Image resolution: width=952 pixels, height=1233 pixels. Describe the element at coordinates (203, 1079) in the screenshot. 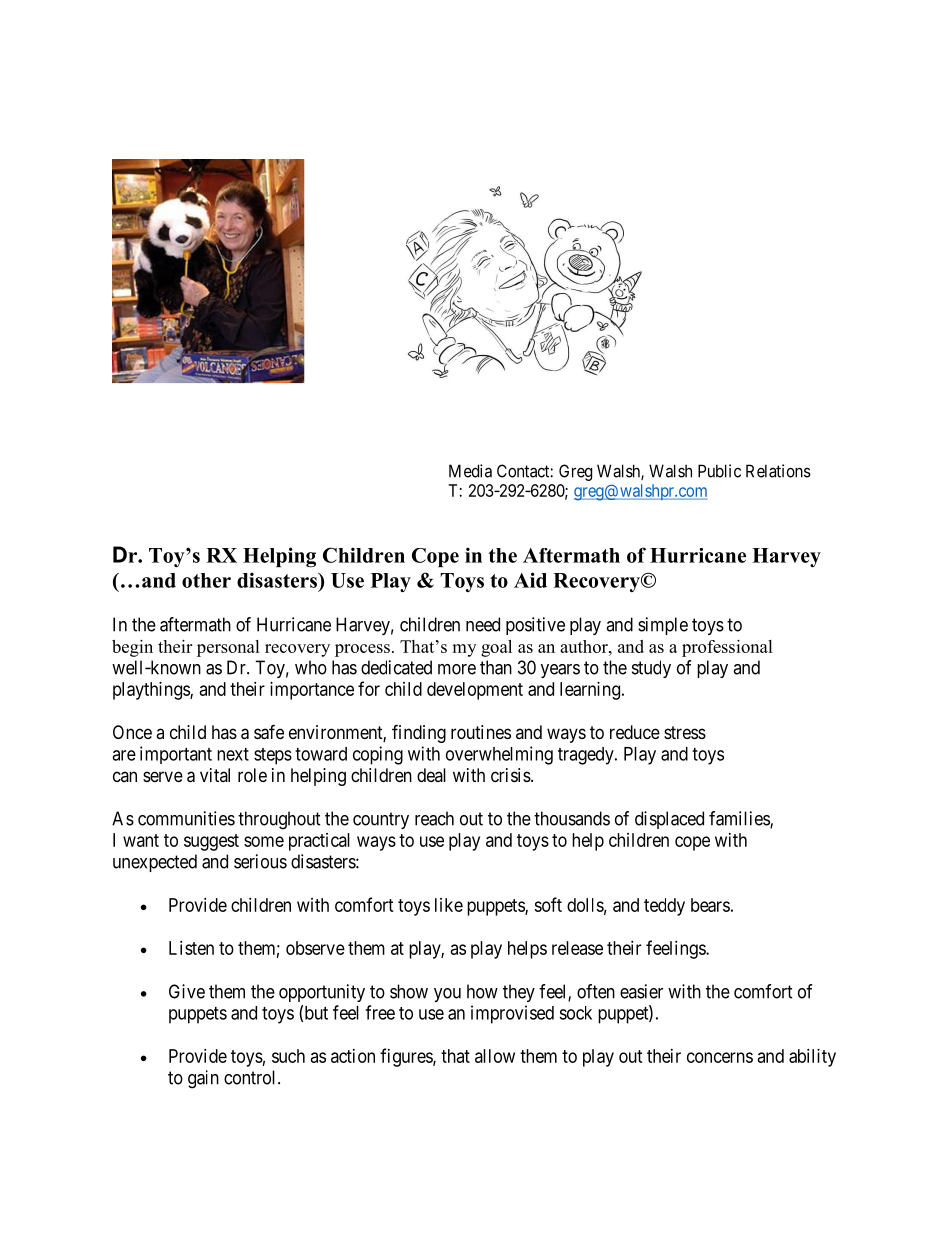

I see `gain` at that location.
